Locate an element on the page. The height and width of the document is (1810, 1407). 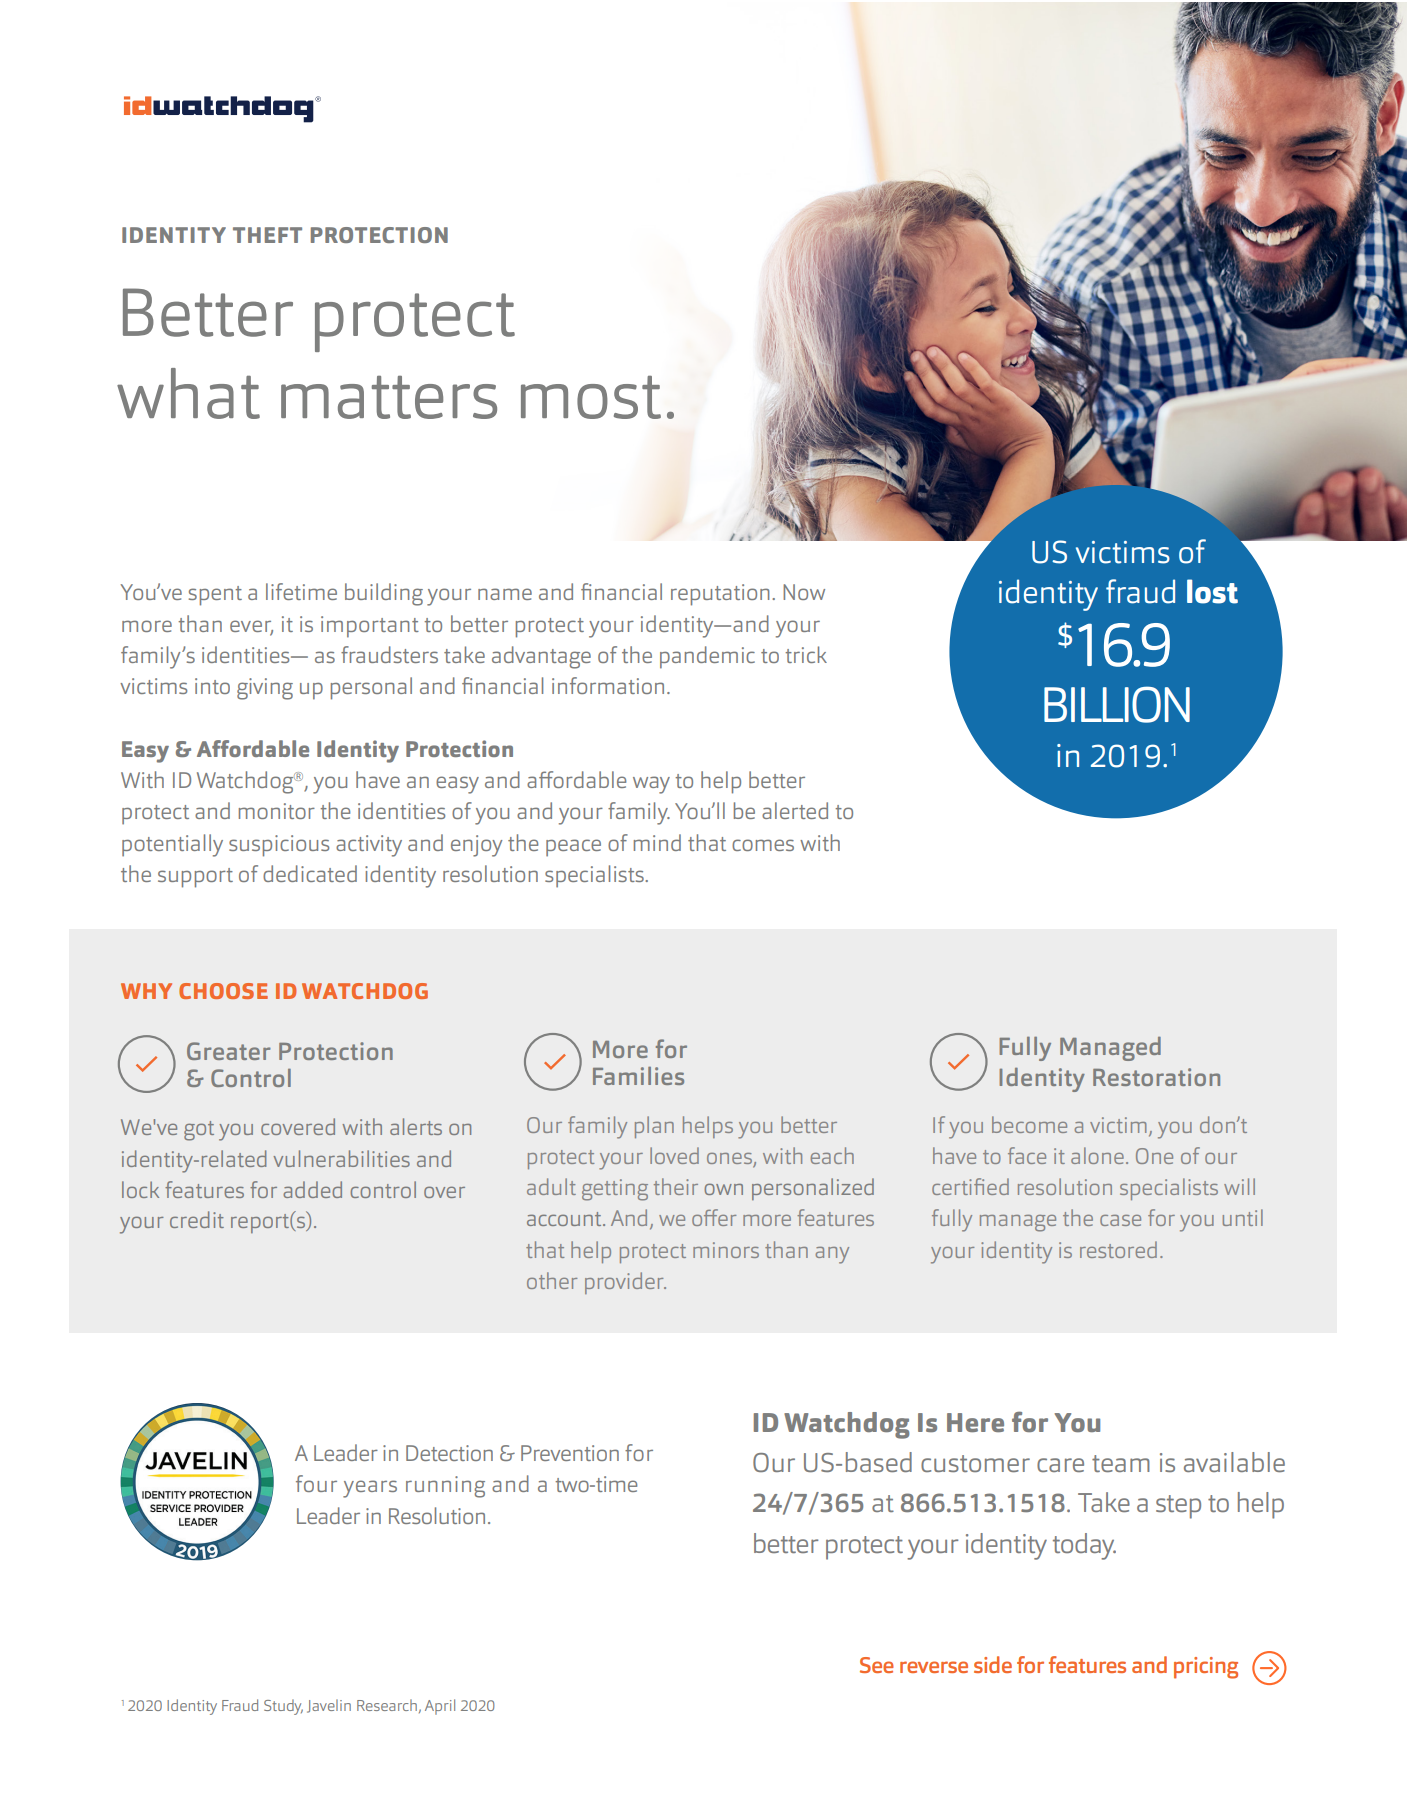
pricing is located at coordinates (1206, 1668).
